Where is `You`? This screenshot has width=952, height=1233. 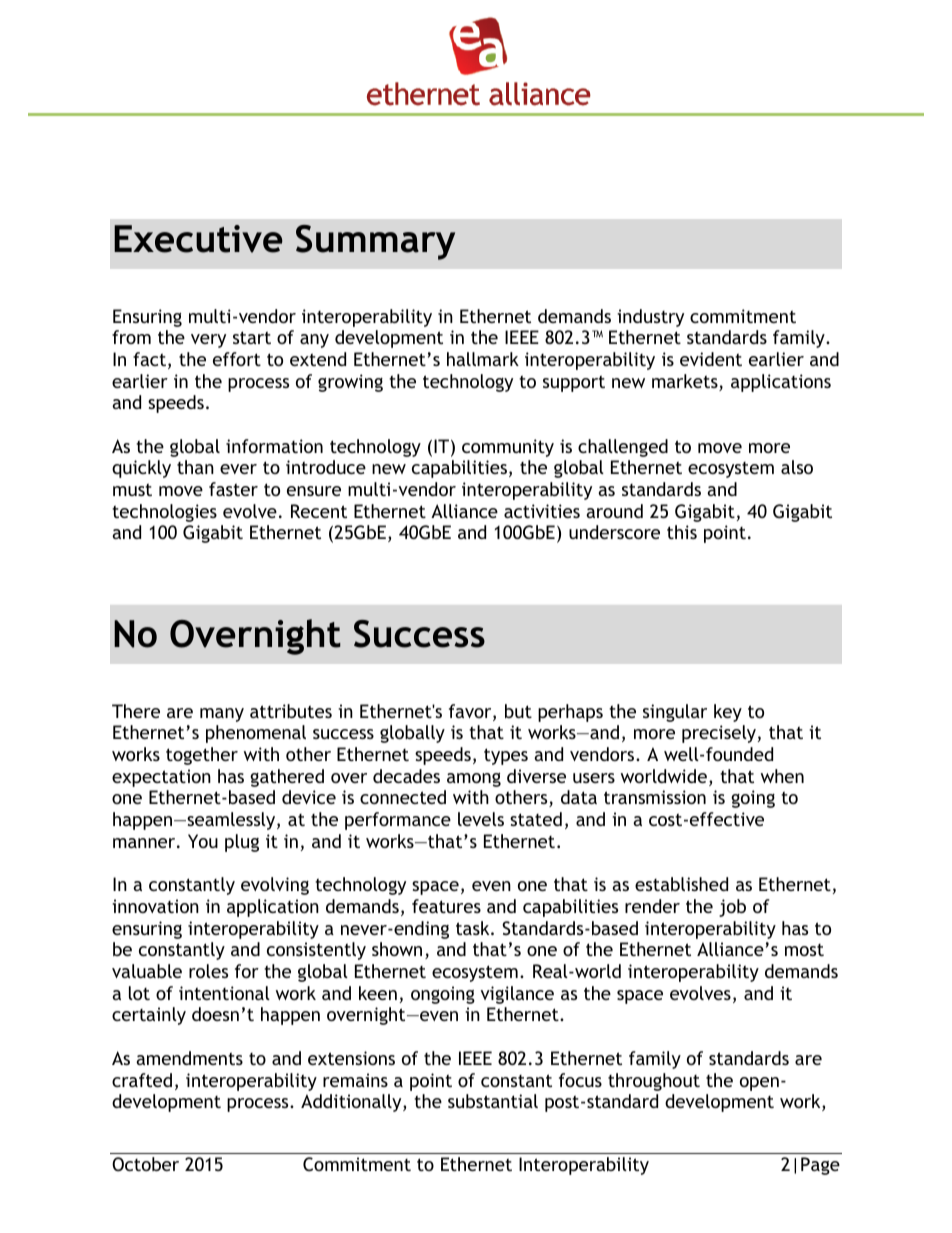
You is located at coordinates (203, 841).
